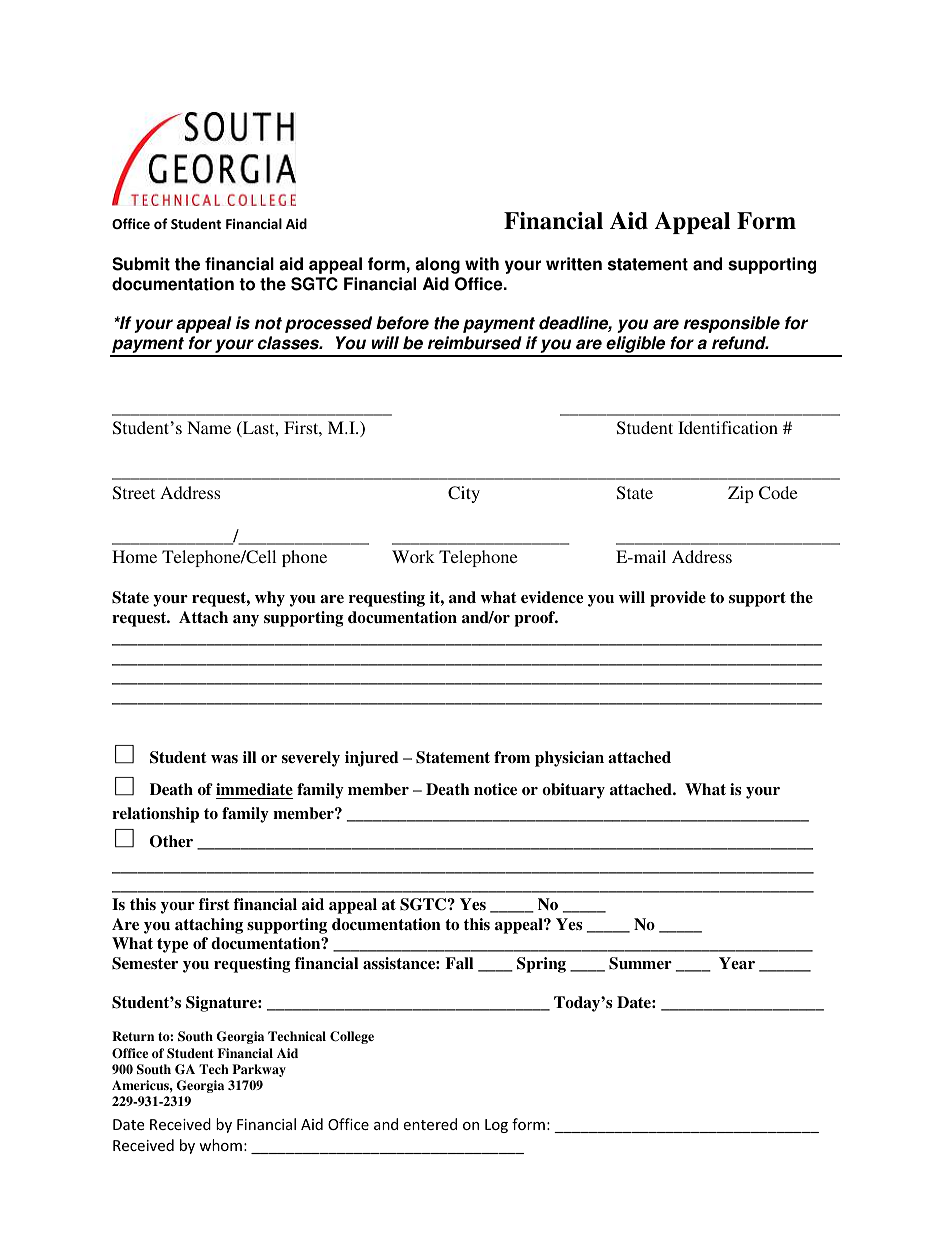 The image size is (952, 1233). I want to click on notice, so click(495, 789).
